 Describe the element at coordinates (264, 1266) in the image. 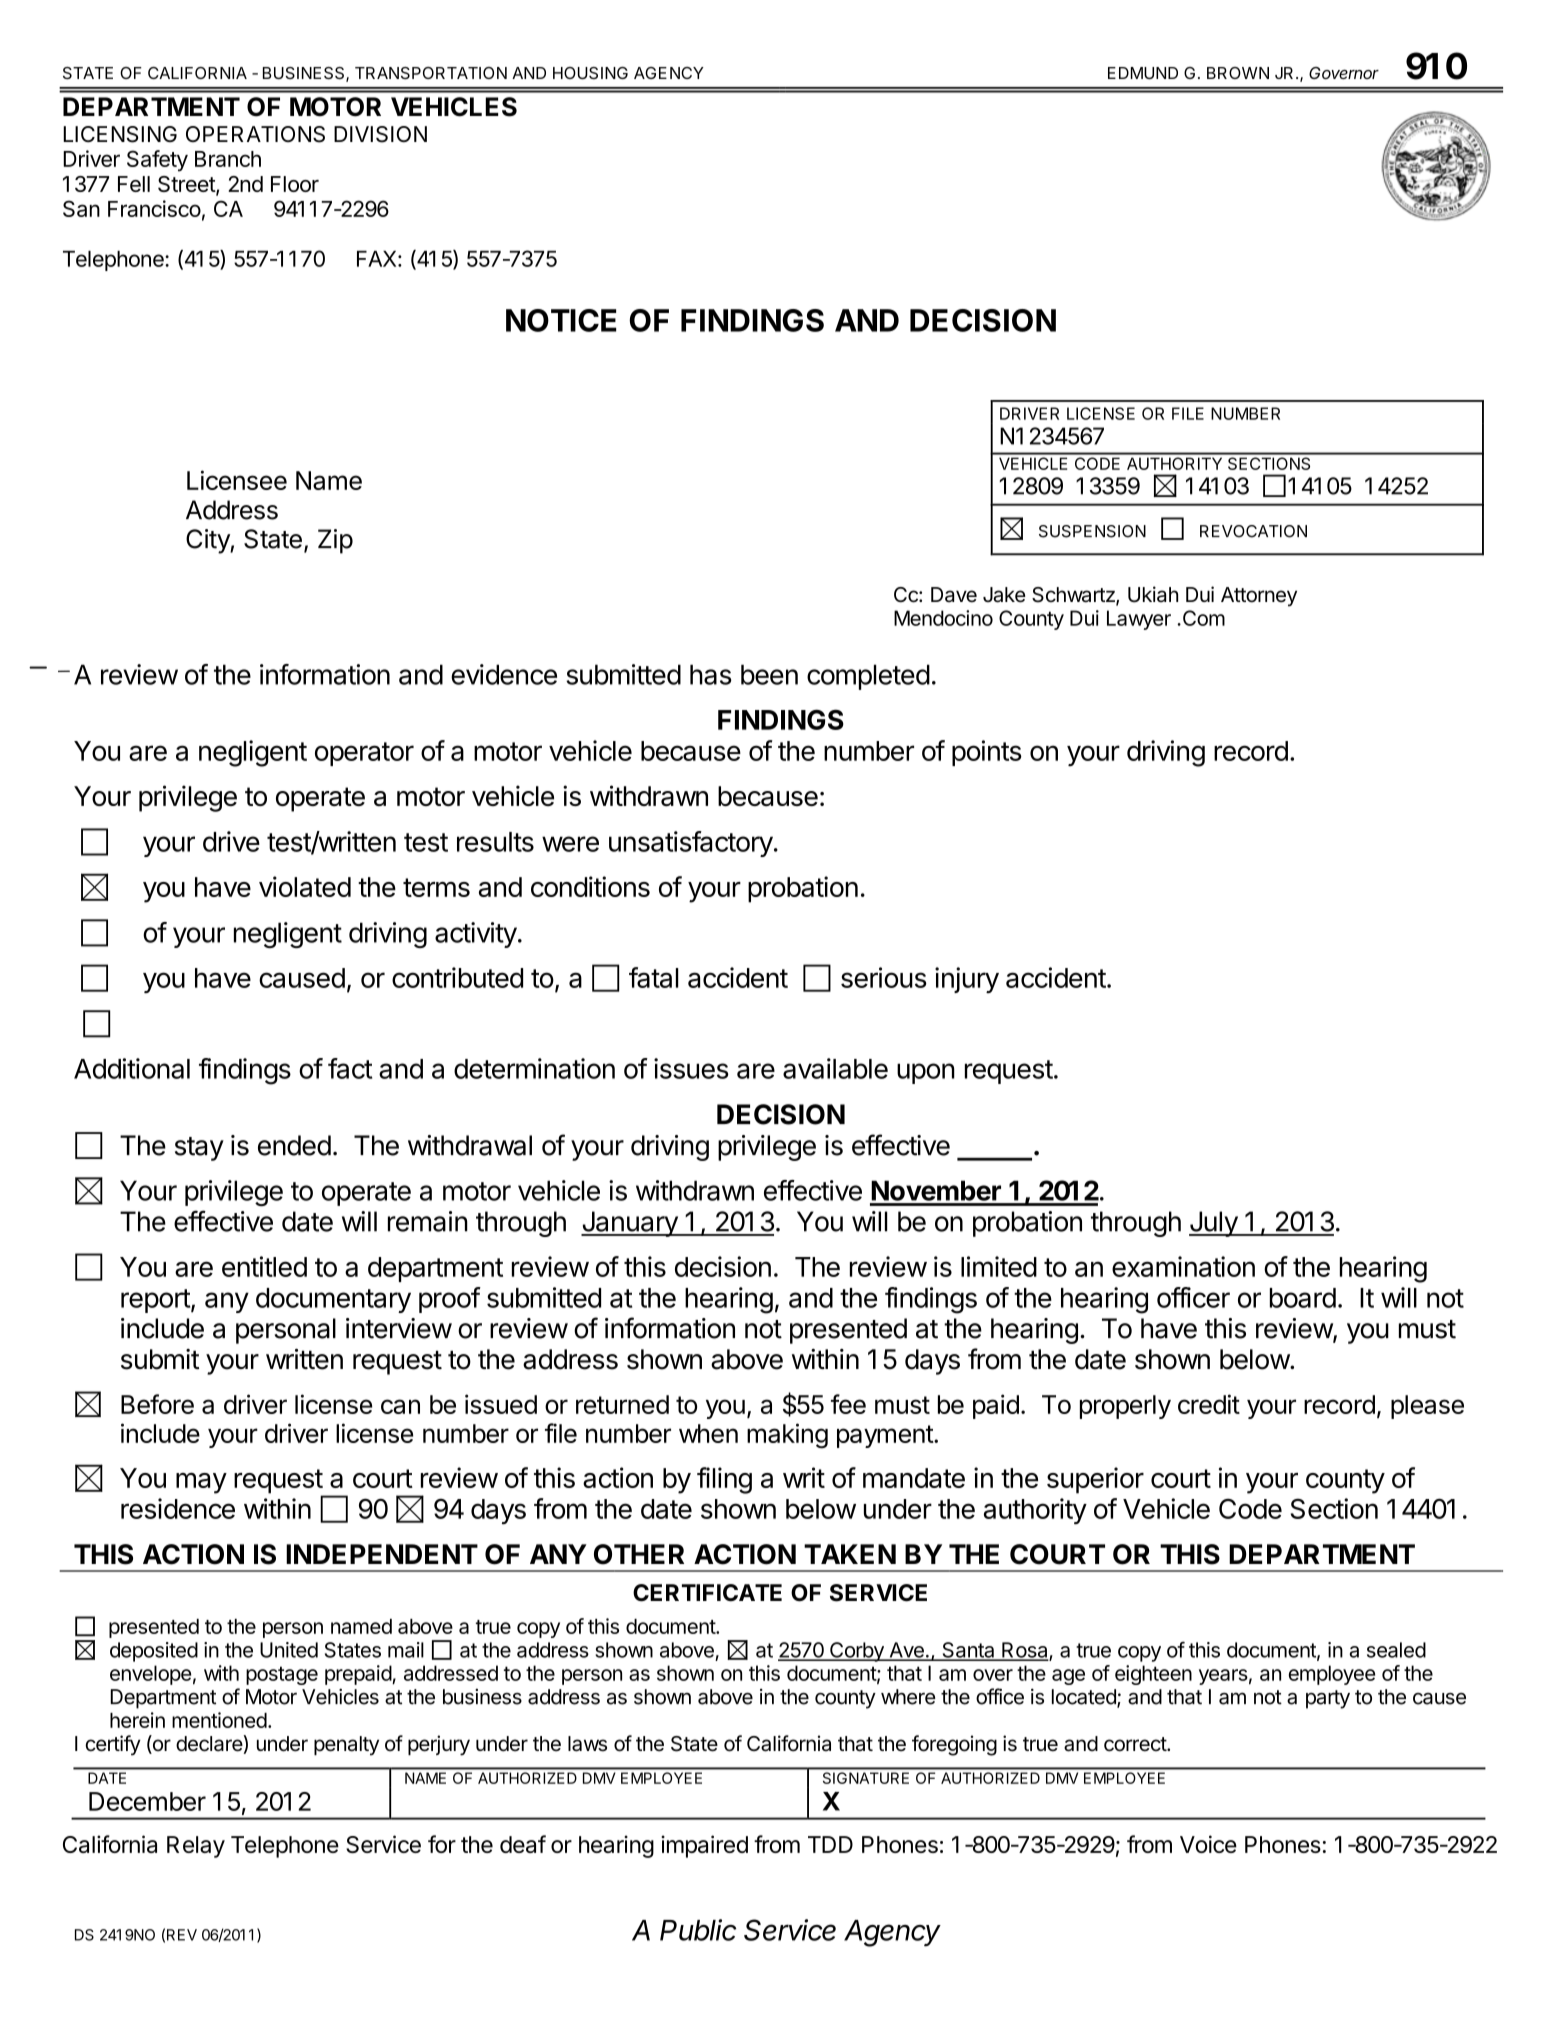

I see `entitled` at that location.
